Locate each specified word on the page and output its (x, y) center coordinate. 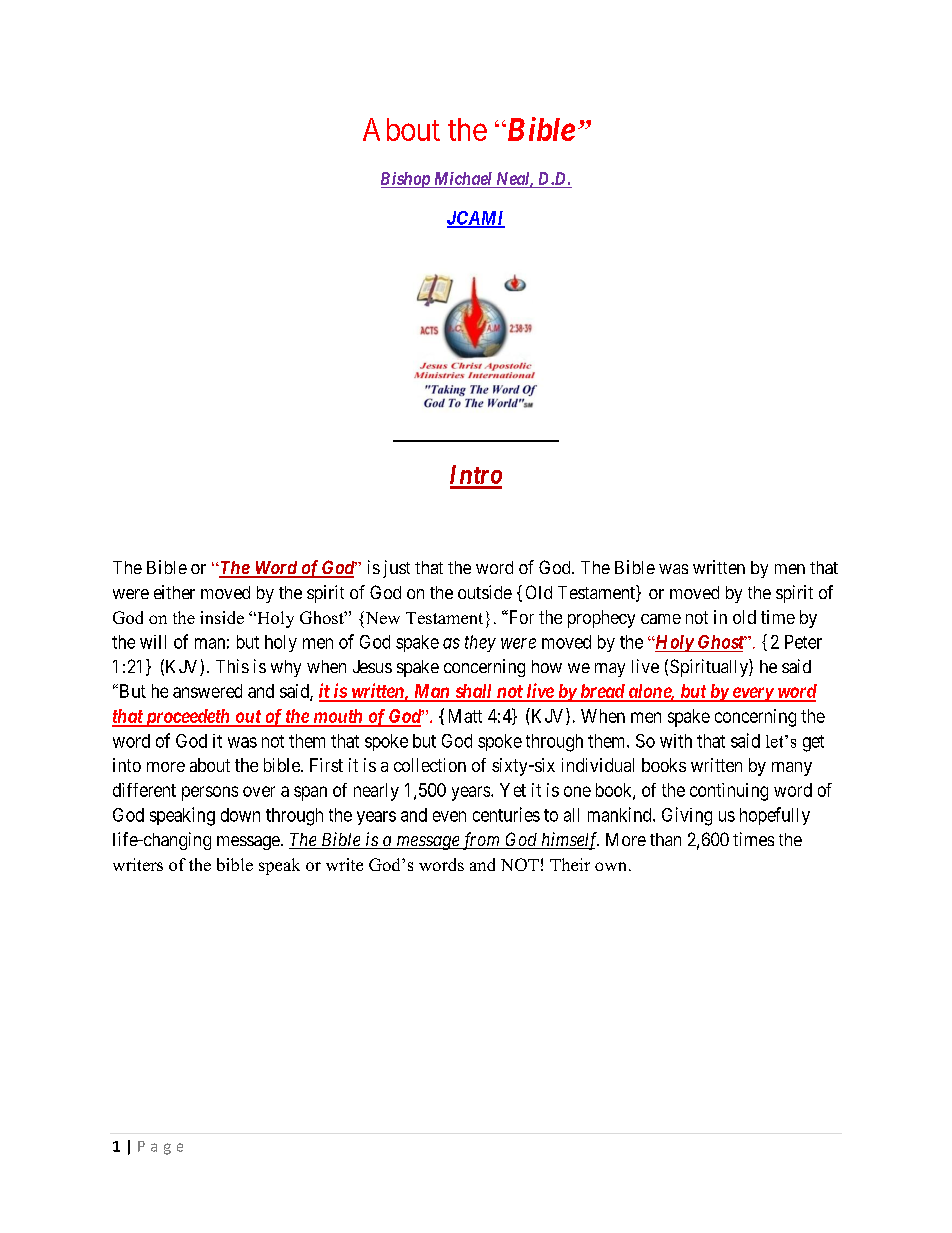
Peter (803, 642)
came (661, 619)
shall (473, 692)
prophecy (601, 619)
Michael (463, 178)
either (174, 592)
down (240, 815)
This (232, 666)
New (381, 617)
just (396, 569)
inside (222, 617)
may (610, 670)
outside (485, 592)
